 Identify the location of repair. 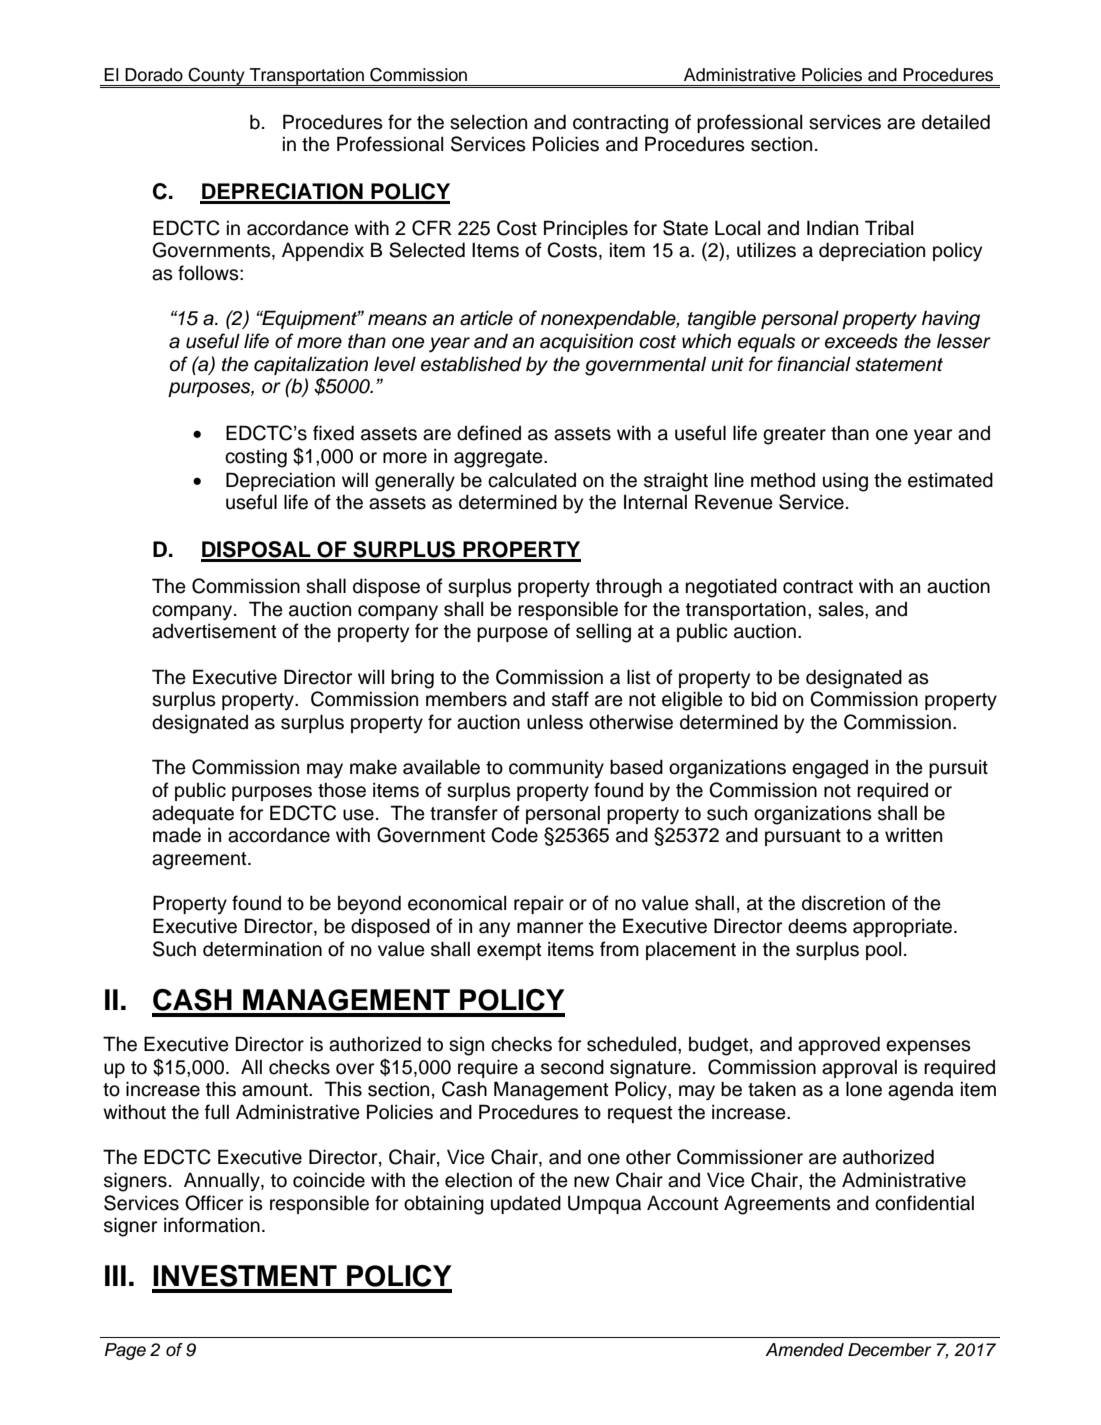
(539, 905).
